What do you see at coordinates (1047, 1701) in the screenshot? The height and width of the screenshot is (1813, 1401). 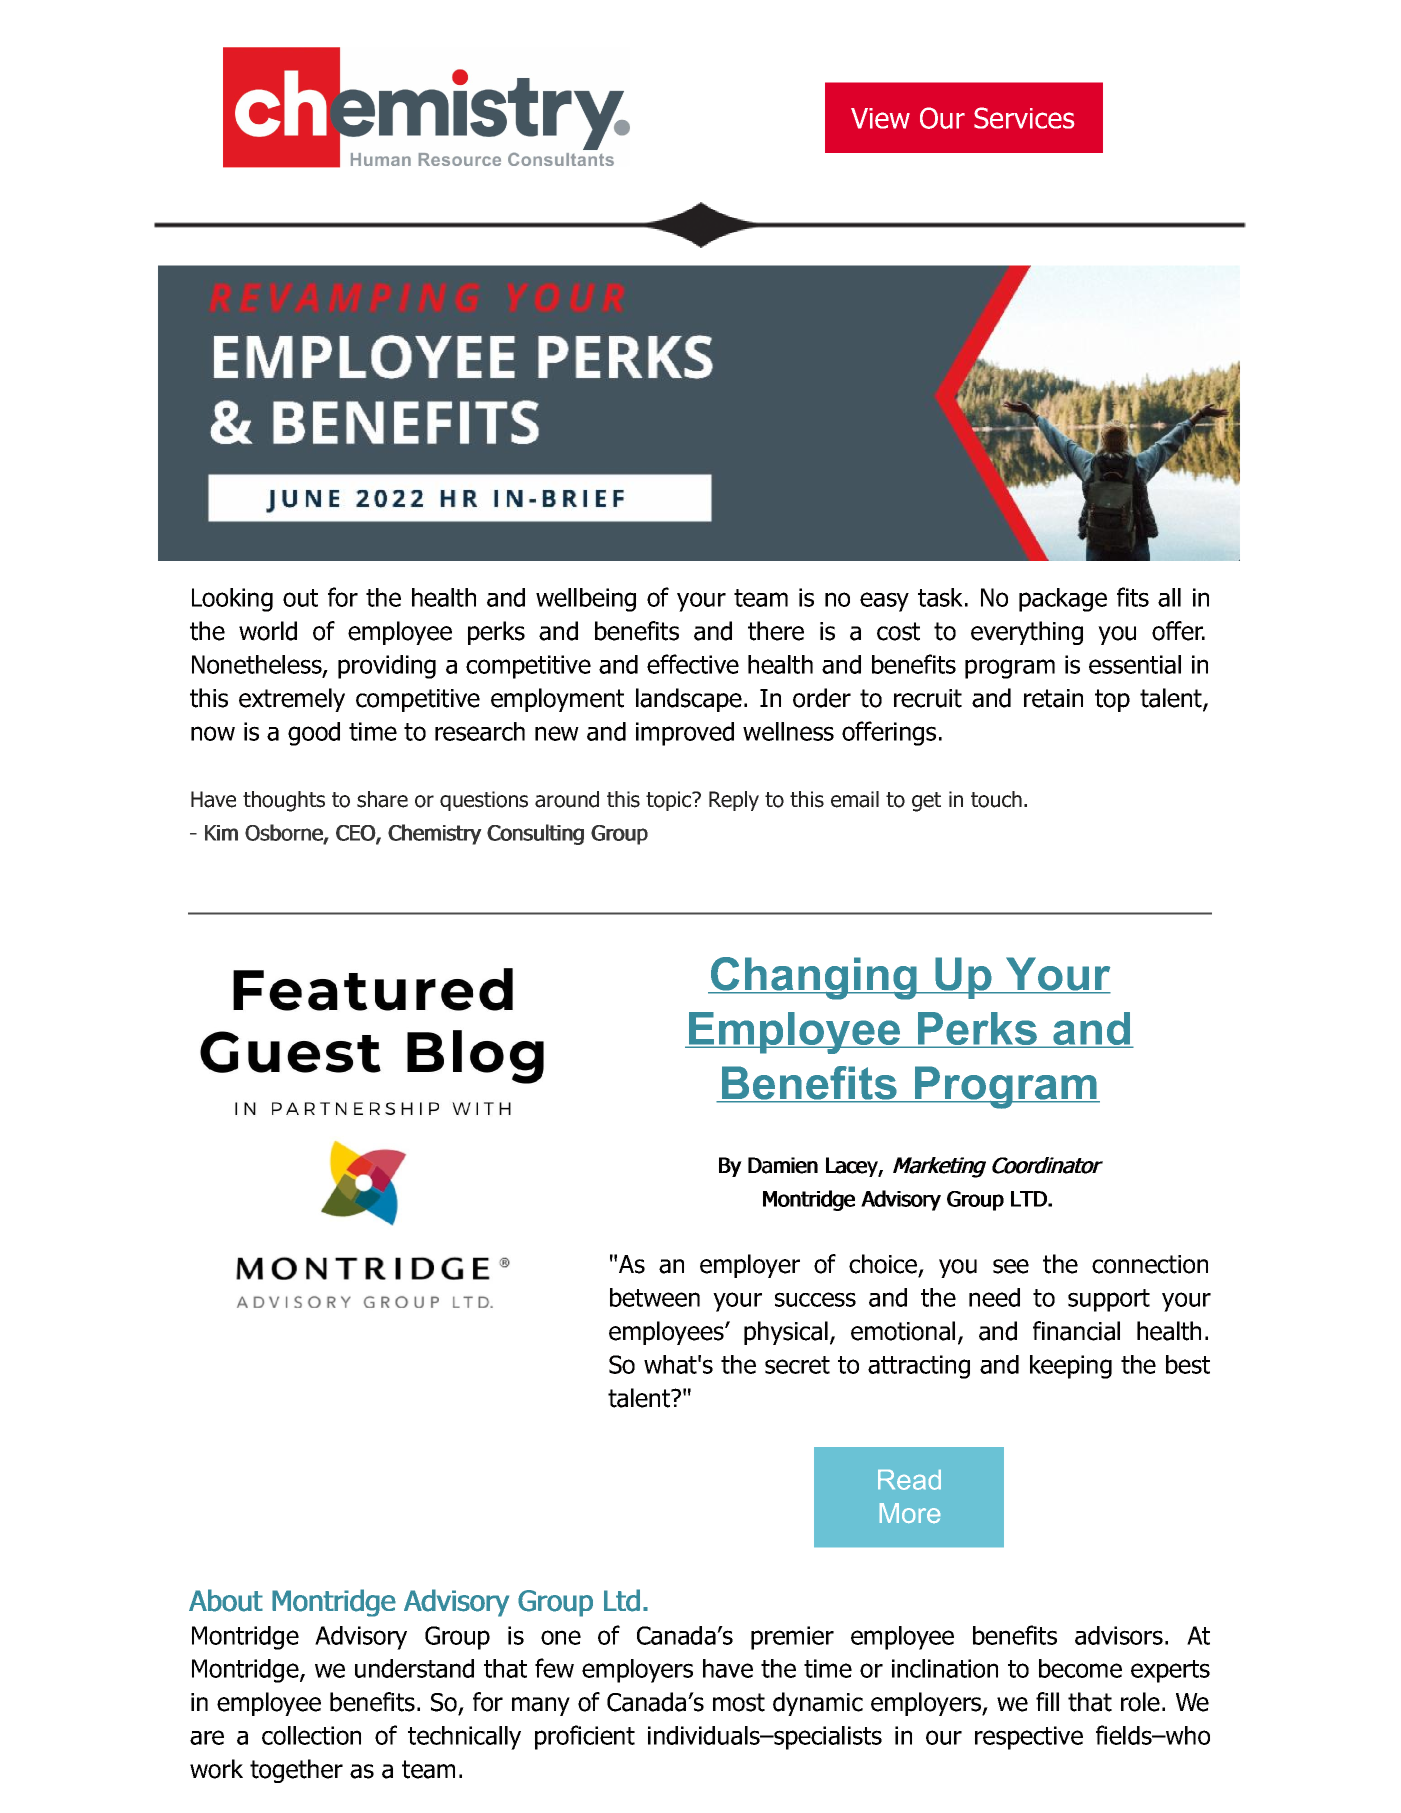 I see `fill` at bounding box center [1047, 1701].
